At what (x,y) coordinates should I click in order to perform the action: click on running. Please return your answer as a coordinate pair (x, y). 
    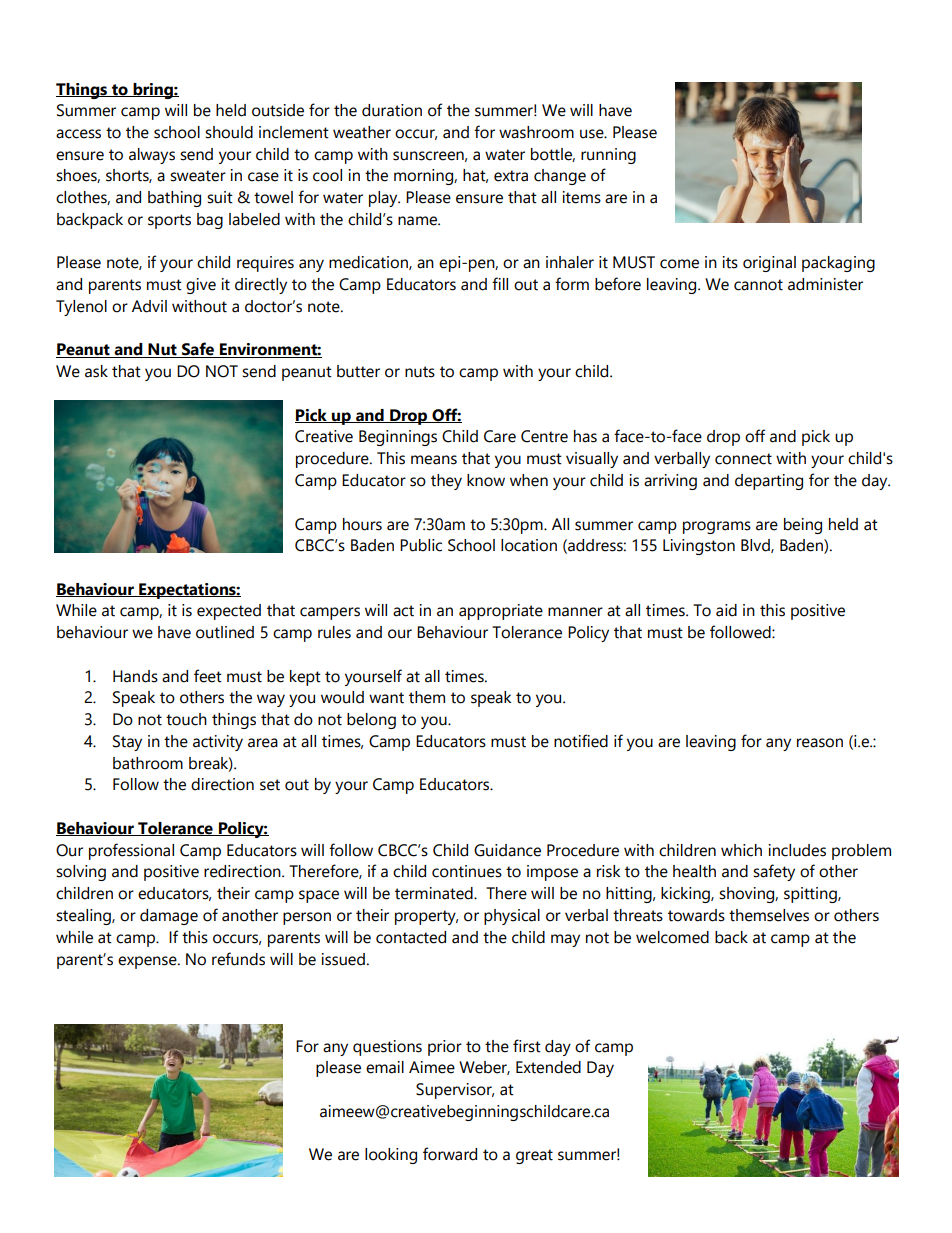
    Looking at the image, I should click on (608, 156).
